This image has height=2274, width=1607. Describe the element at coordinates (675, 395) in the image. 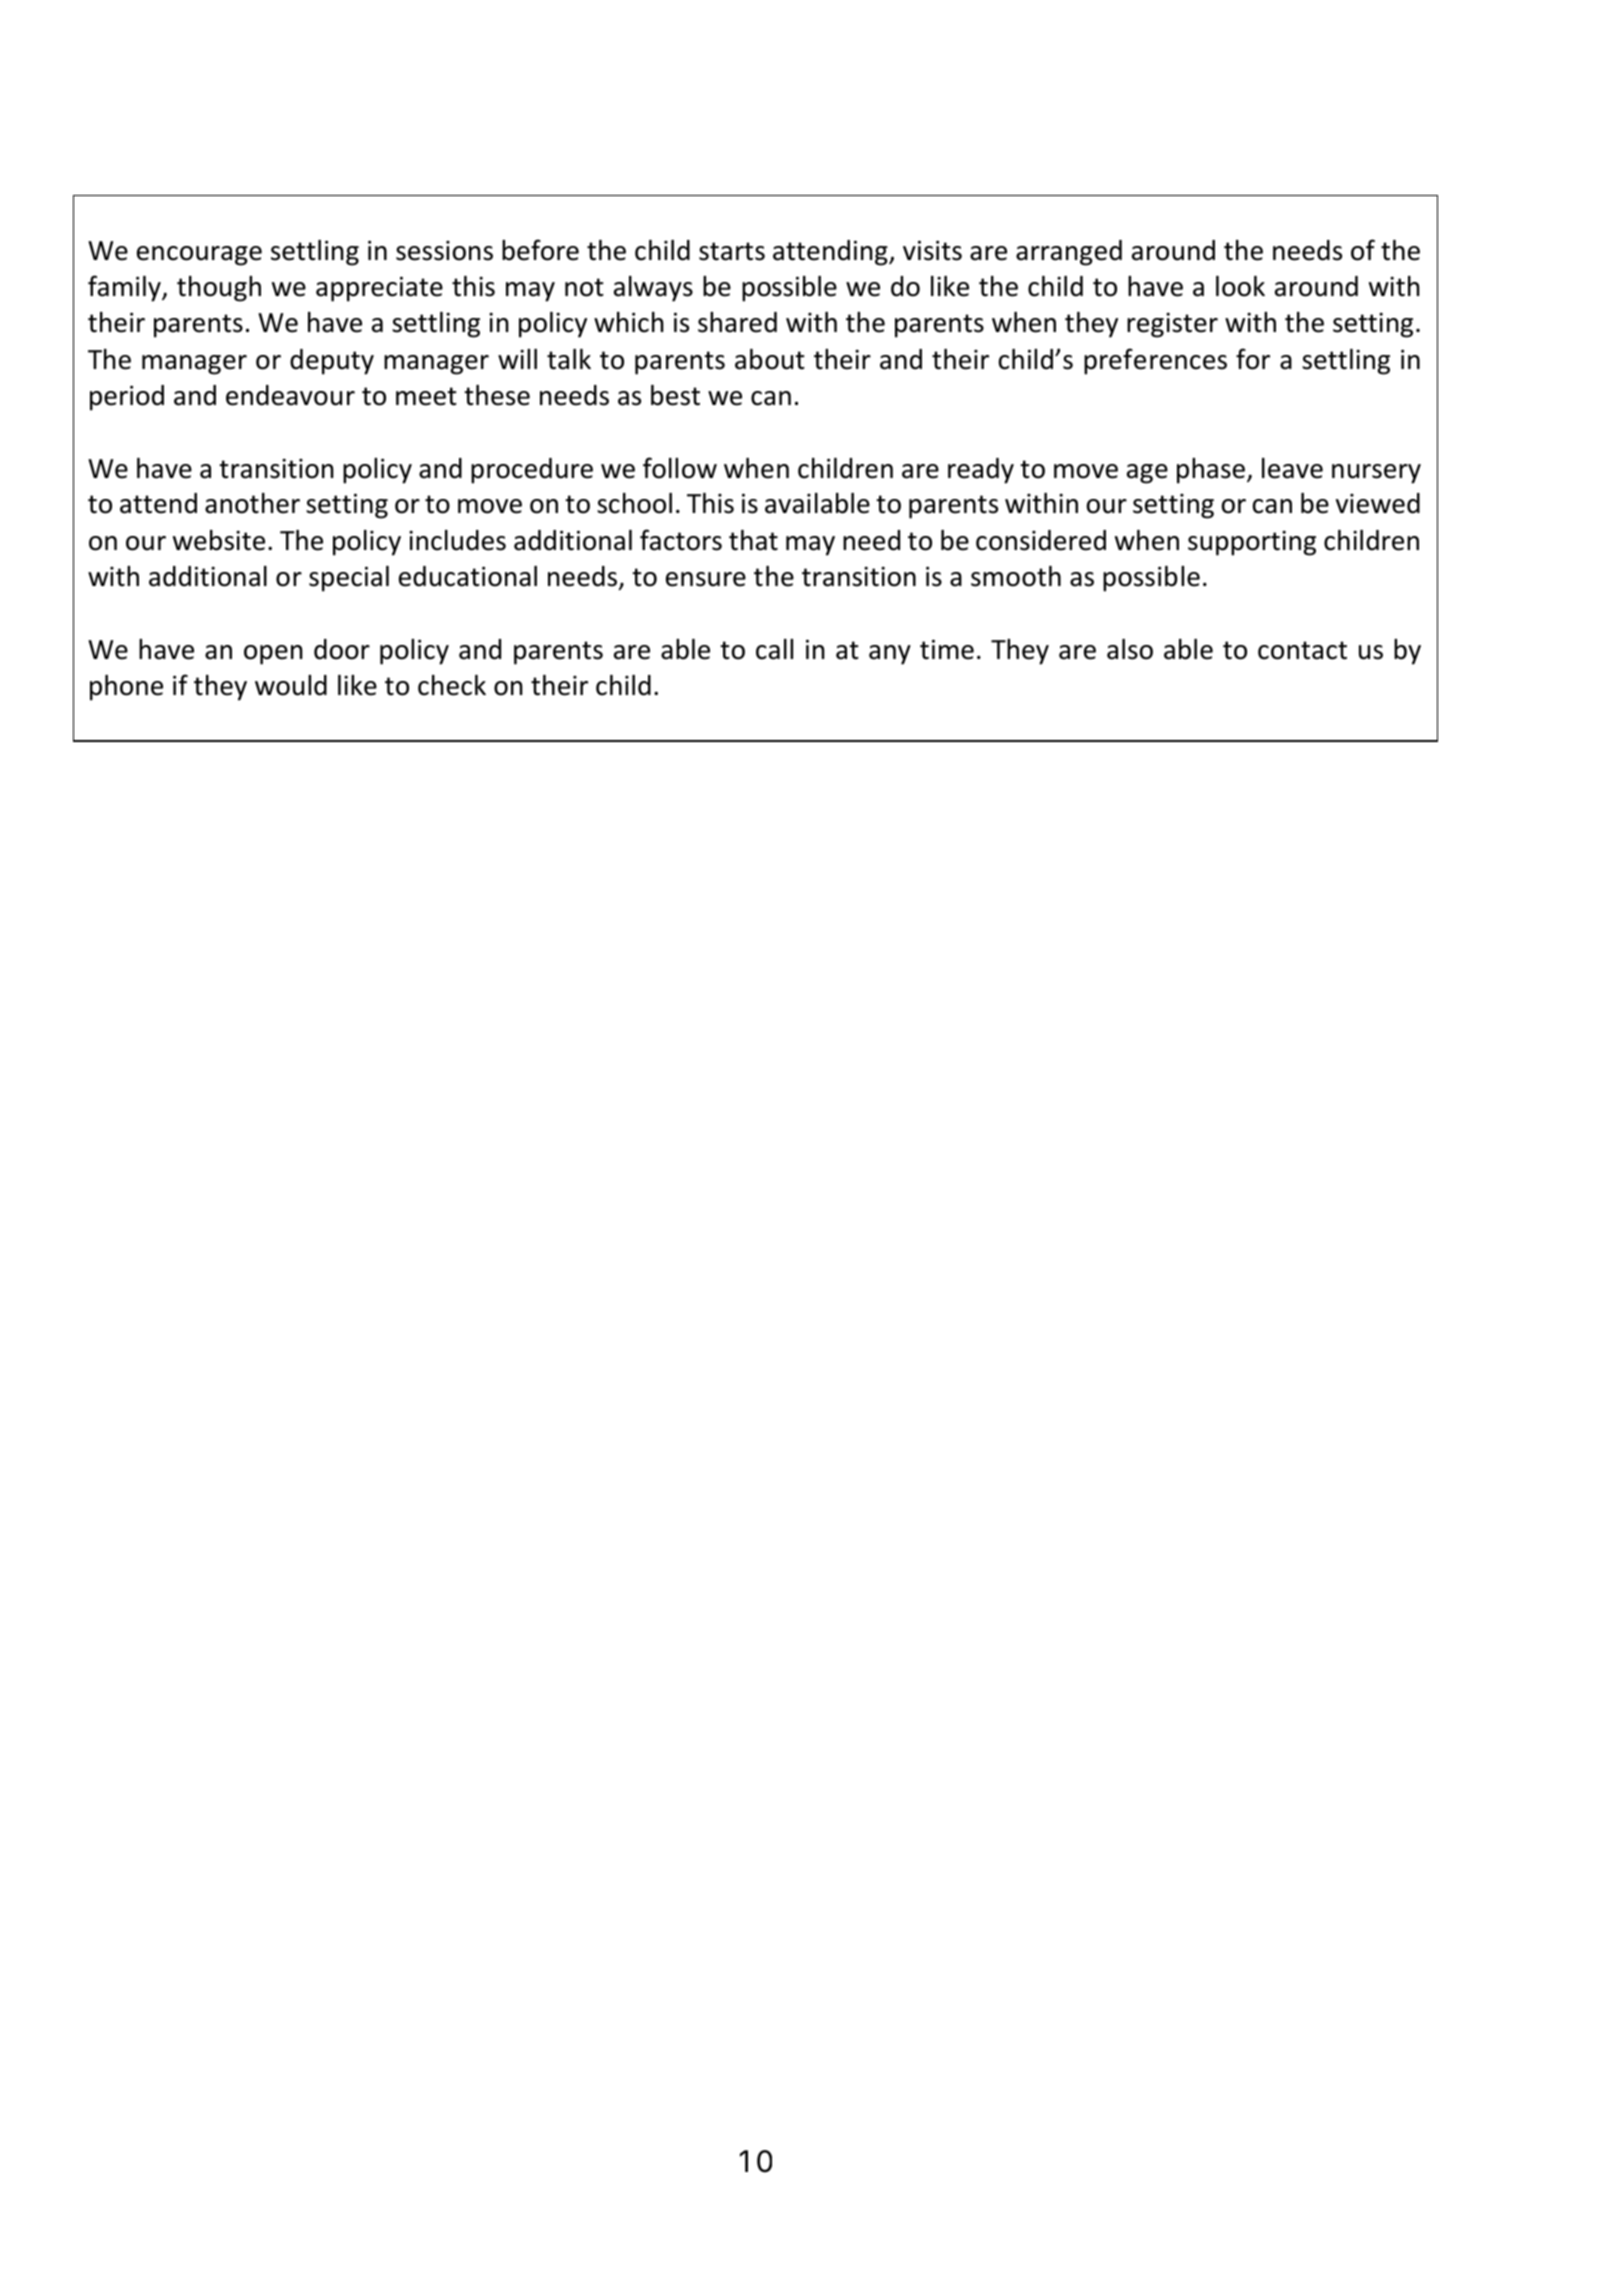

I see `best` at that location.
